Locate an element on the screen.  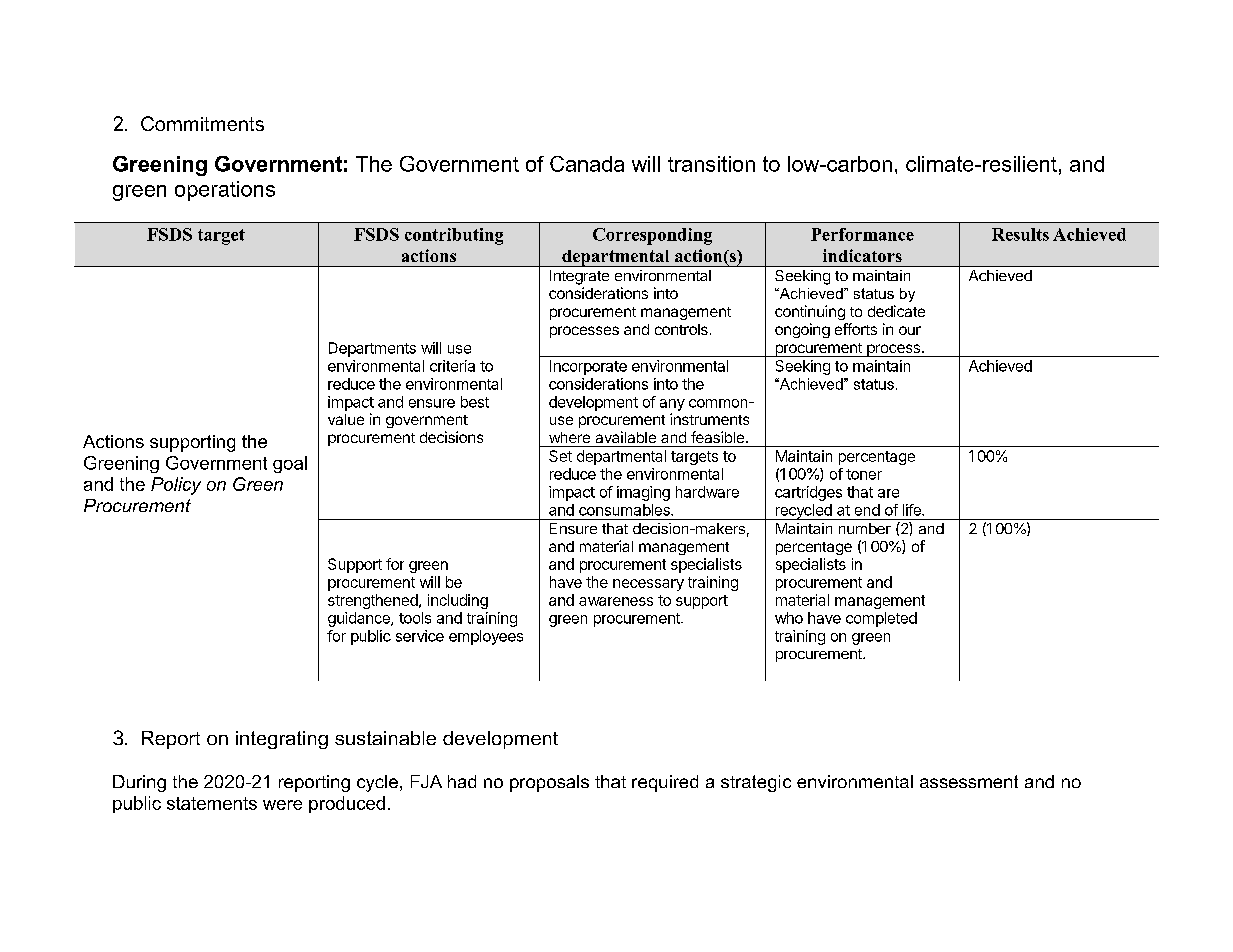
transition is located at coordinates (711, 164).
